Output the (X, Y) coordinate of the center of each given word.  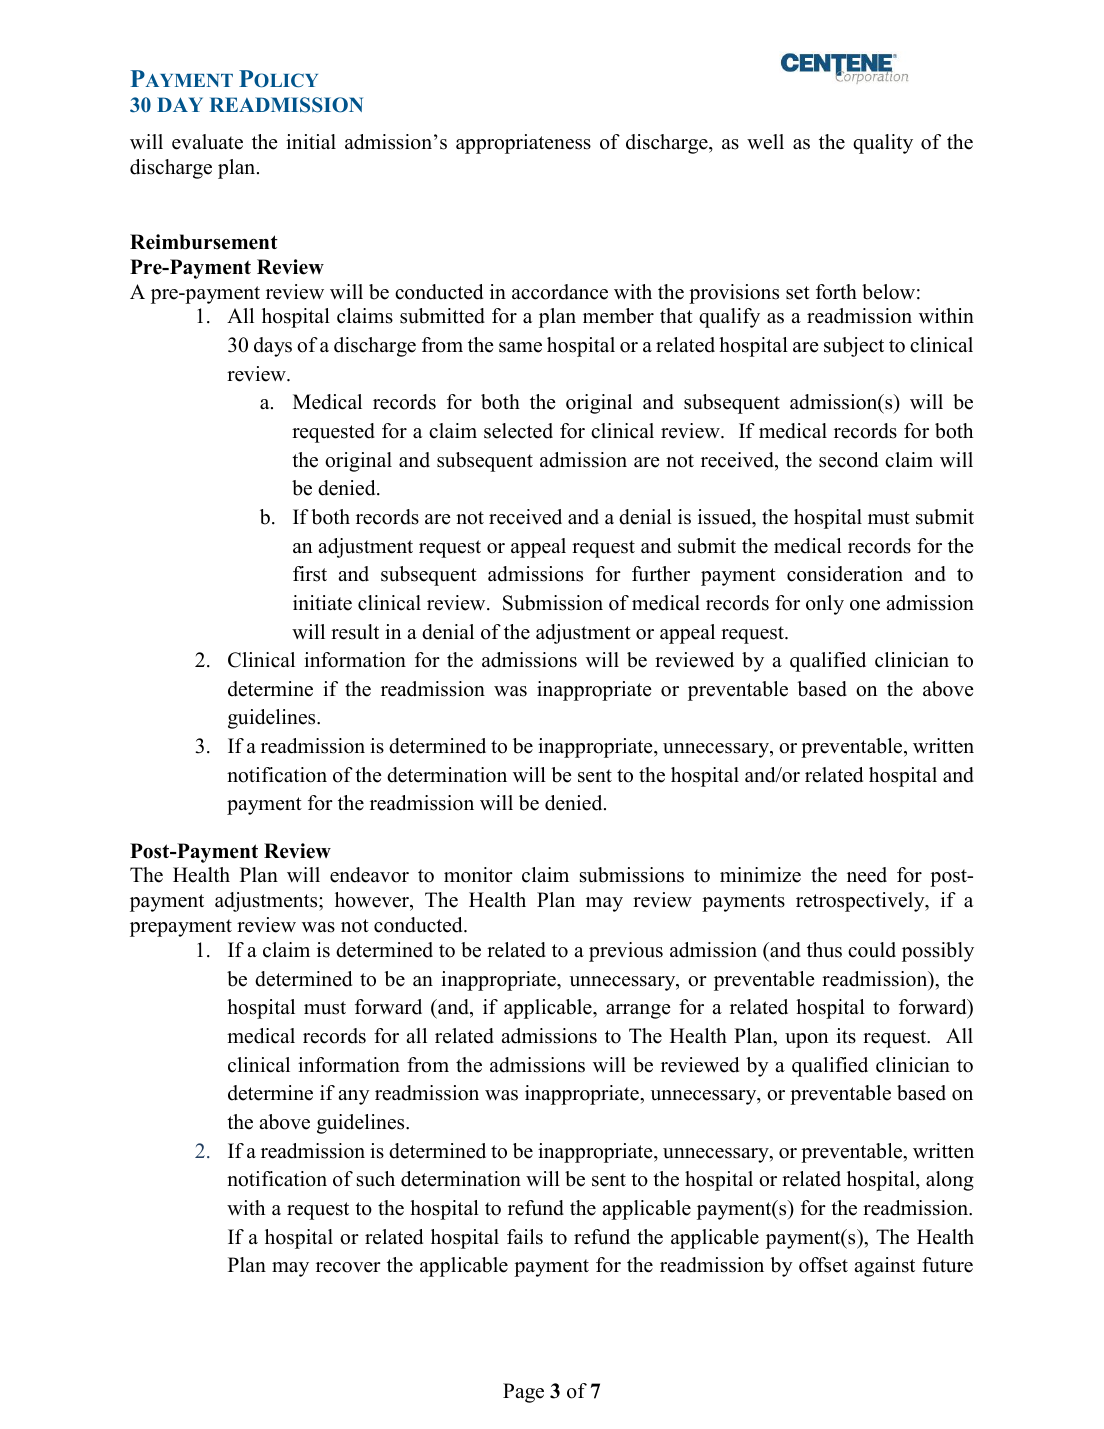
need (867, 875)
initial (311, 141)
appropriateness (523, 144)
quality (883, 144)
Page (523, 1393)
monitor (478, 875)
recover (348, 1267)
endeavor (369, 875)
